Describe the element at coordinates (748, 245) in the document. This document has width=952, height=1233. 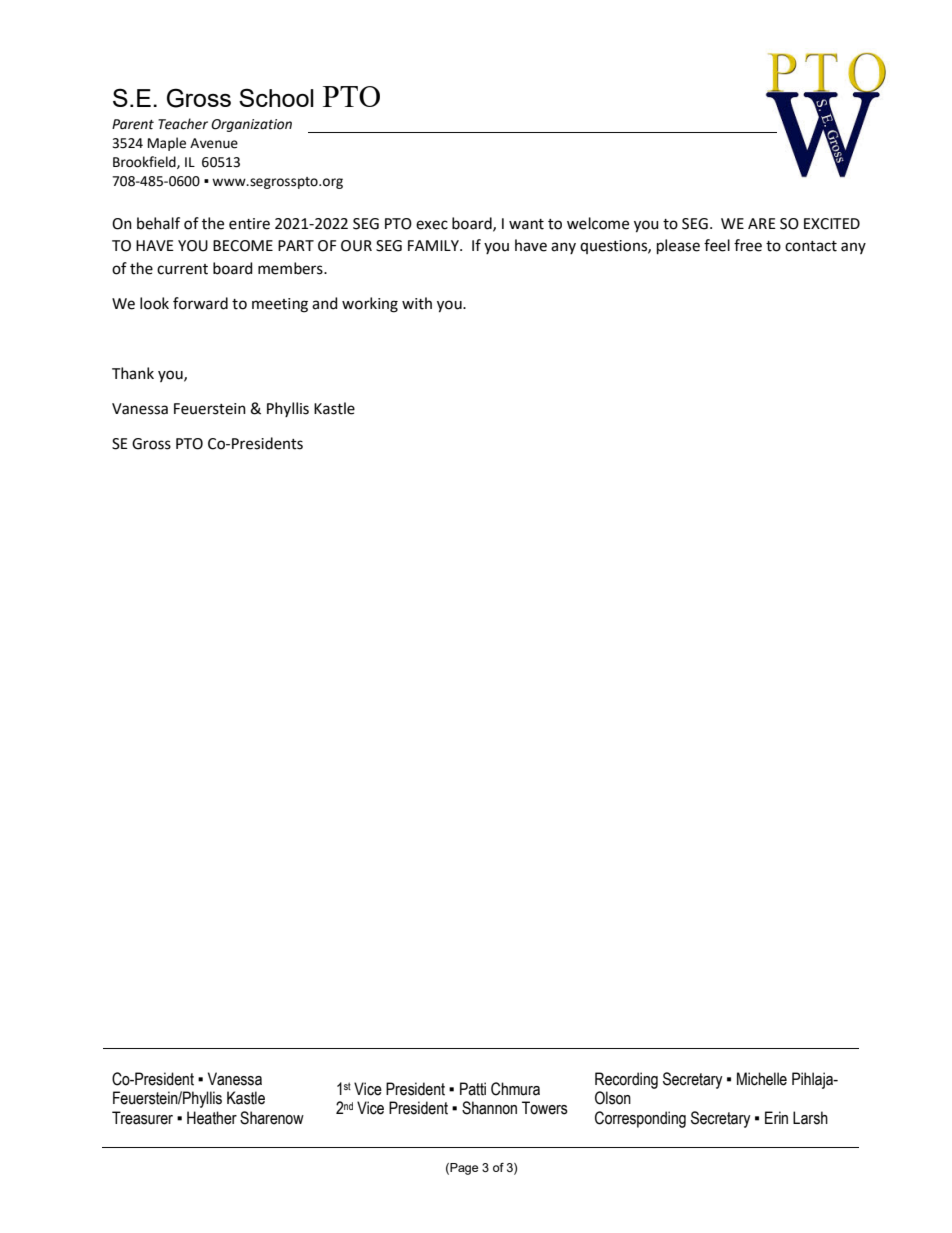
I see `free` at that location.
